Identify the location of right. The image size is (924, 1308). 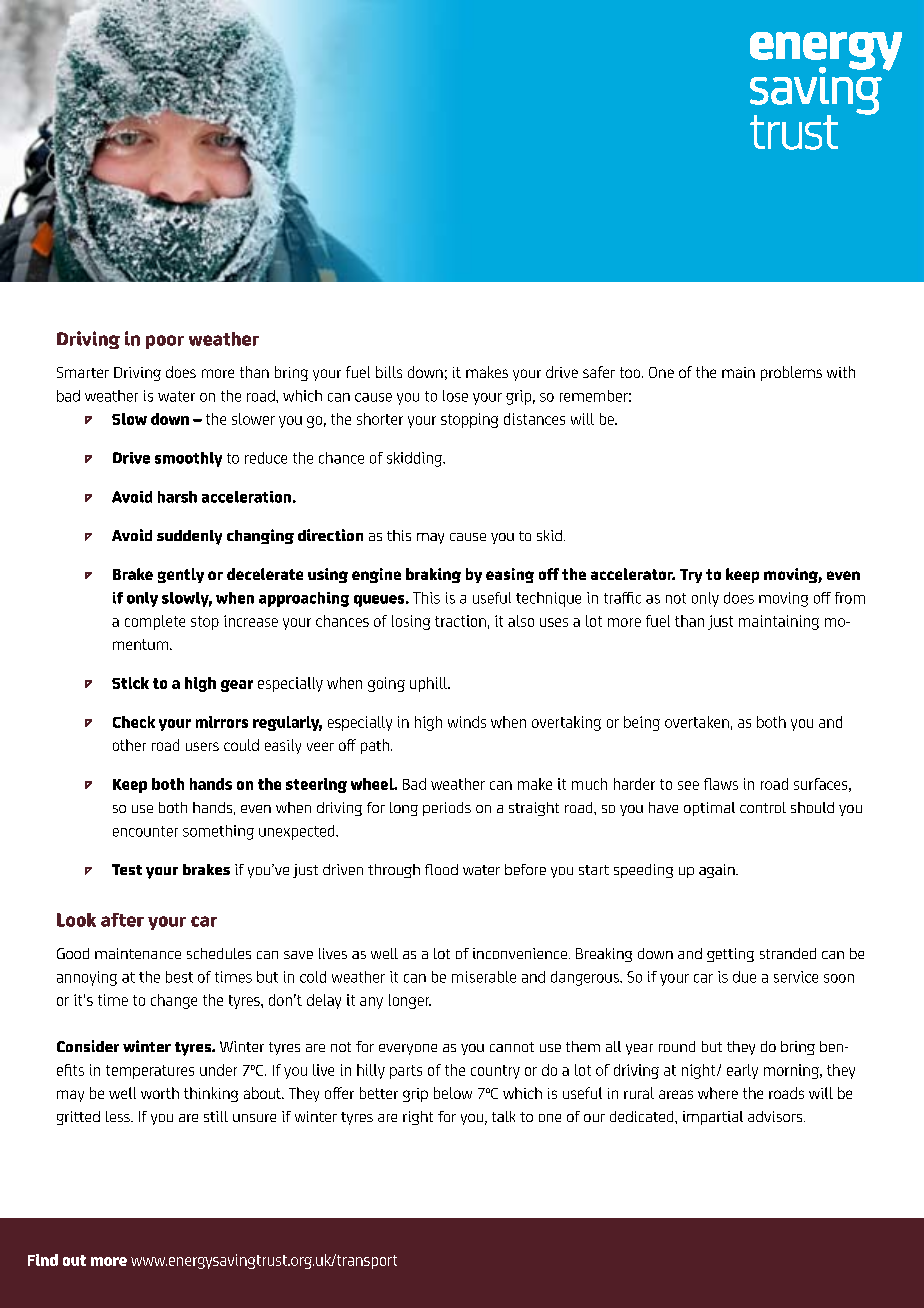
(418, 1118).
